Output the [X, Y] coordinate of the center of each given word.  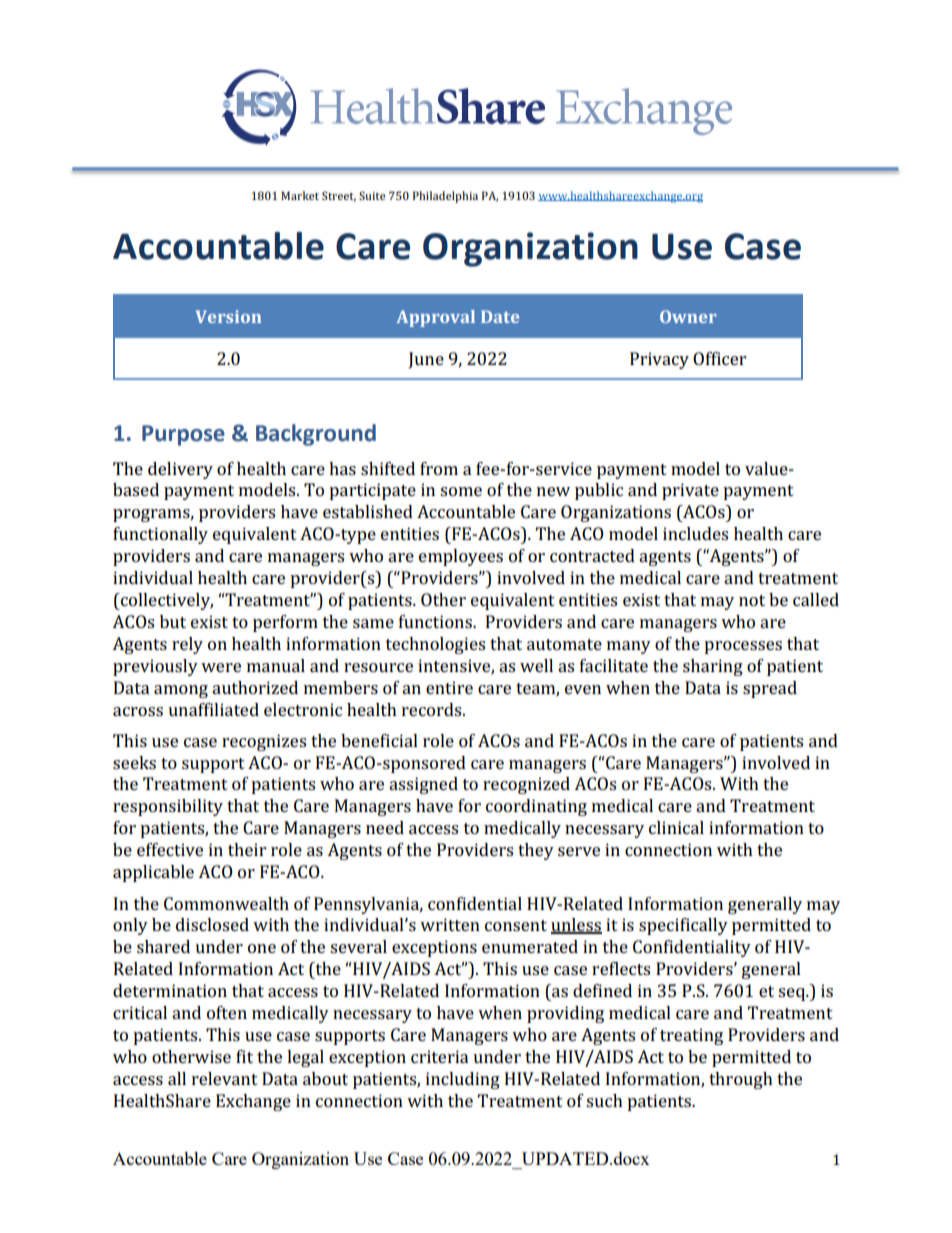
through [741, 1080]
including [463, 1080]
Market [300, 195]
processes [743, 647]
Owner [688, 316]
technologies [435, 645]
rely [187, 645]
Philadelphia [445, 197]
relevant [225, 1078]
